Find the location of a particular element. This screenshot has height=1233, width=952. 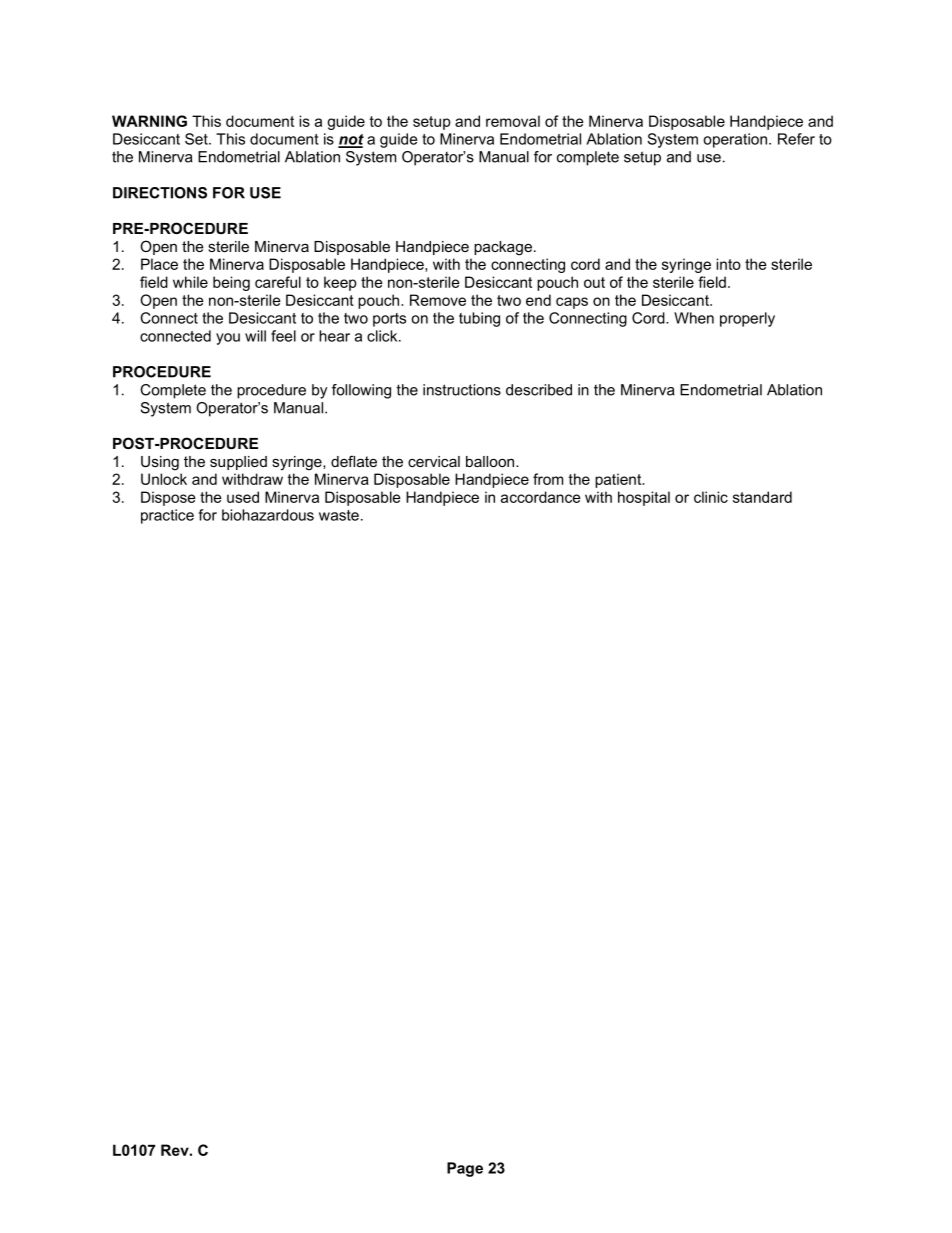

removal is located at coordinates (513, 121).
